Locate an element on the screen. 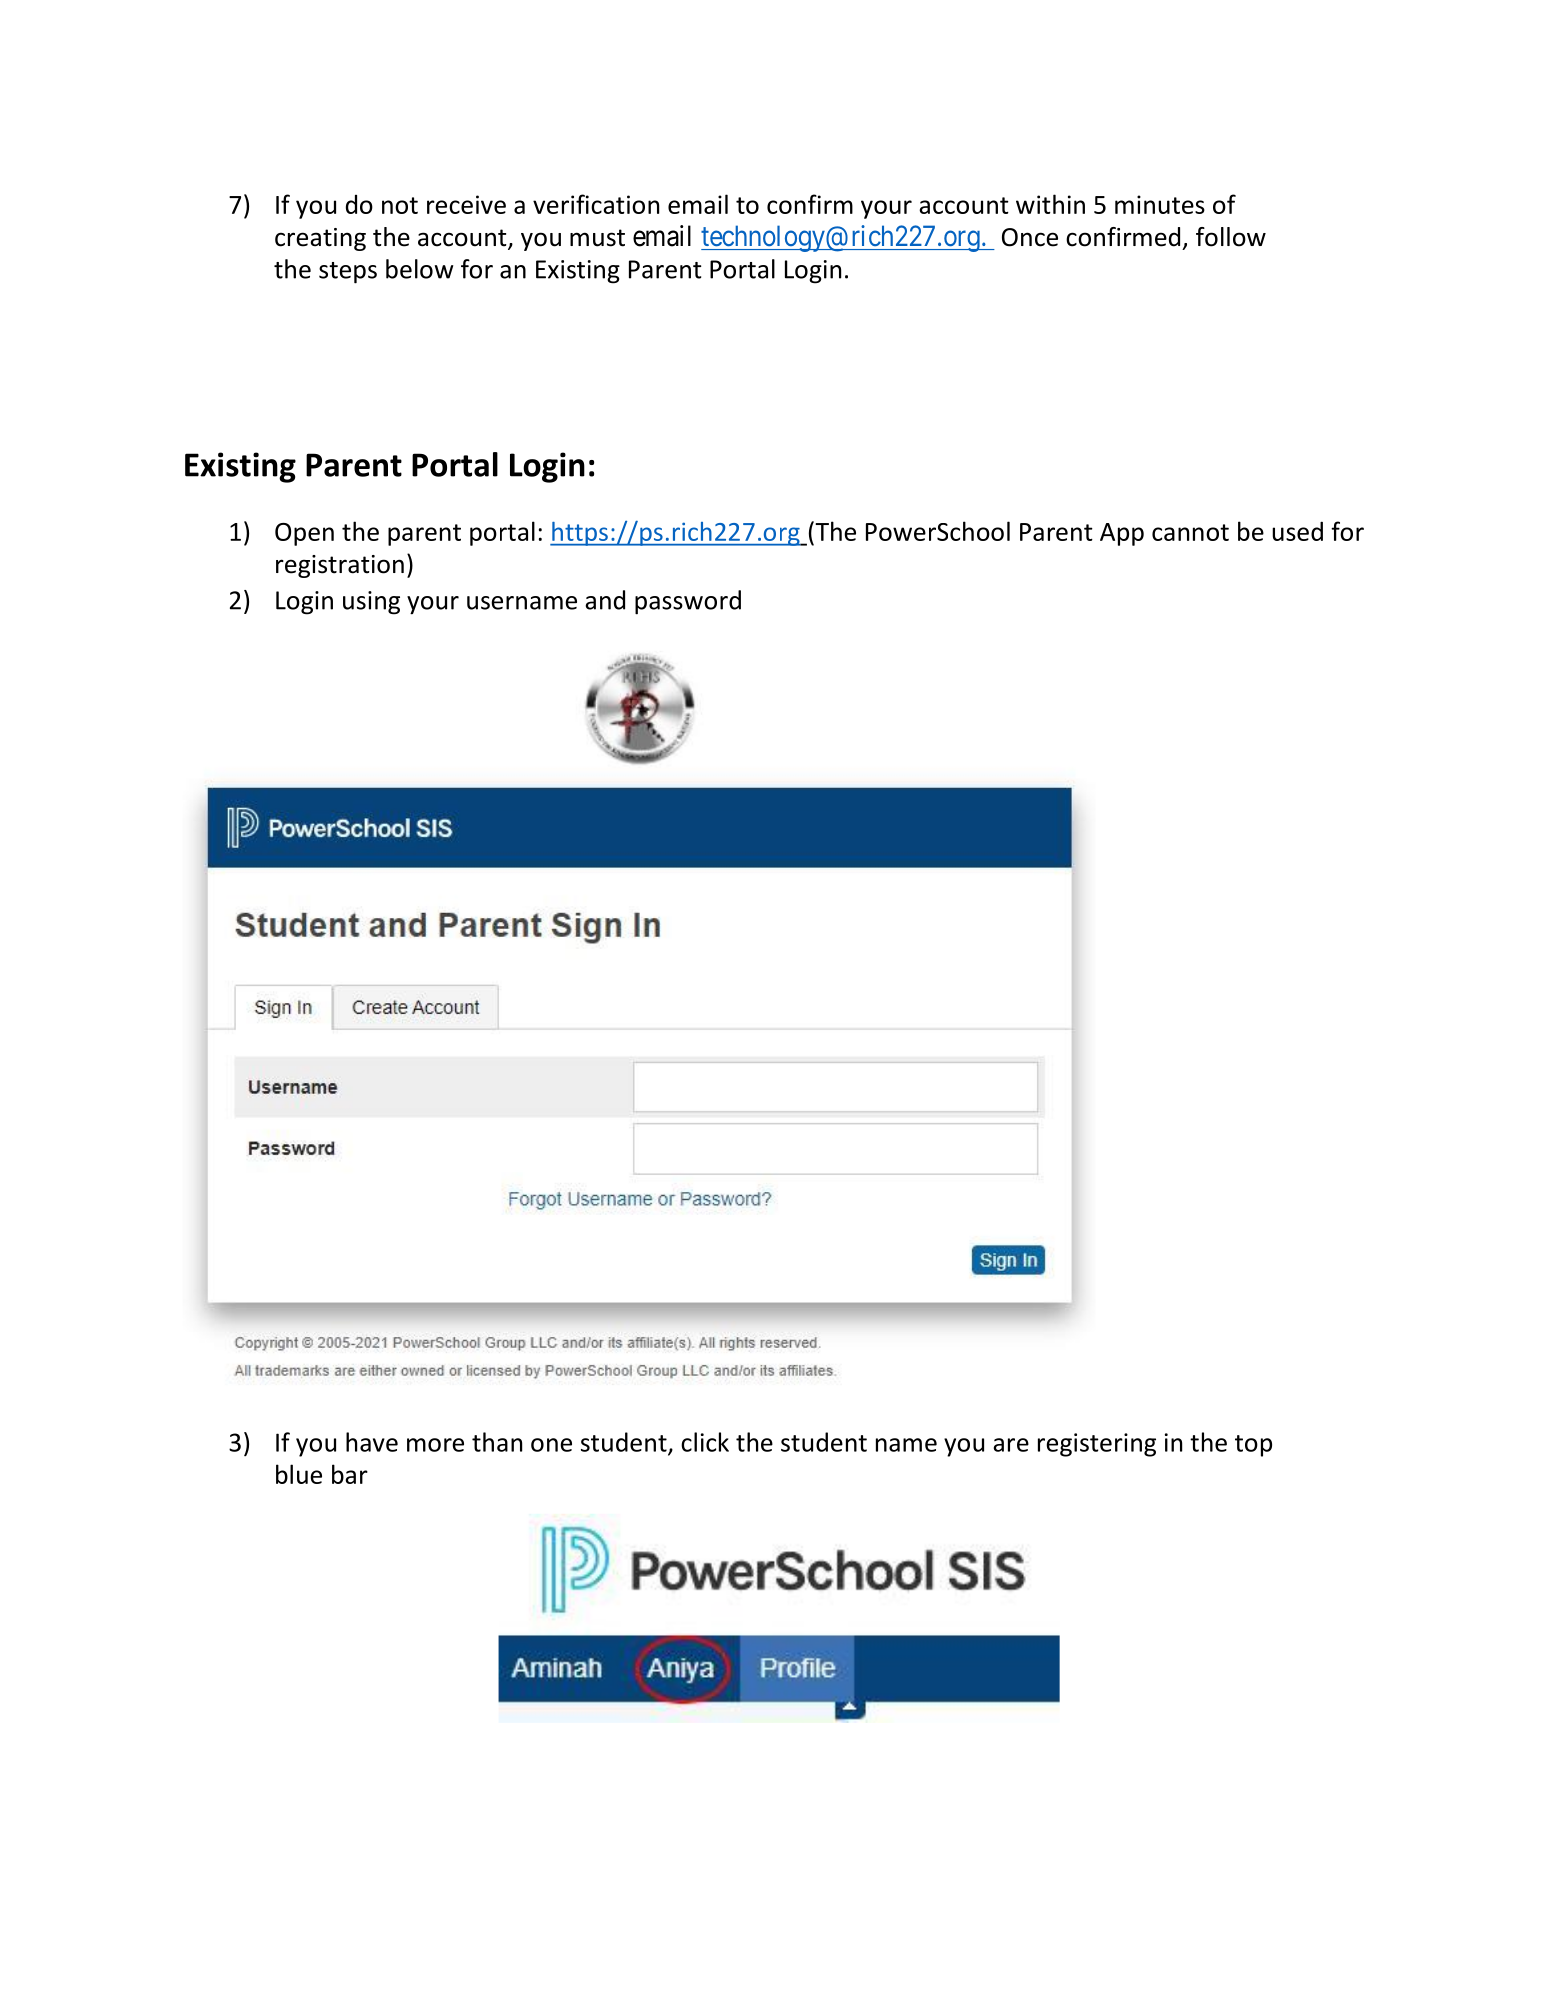  registration is located at coordinates (340, 566).
